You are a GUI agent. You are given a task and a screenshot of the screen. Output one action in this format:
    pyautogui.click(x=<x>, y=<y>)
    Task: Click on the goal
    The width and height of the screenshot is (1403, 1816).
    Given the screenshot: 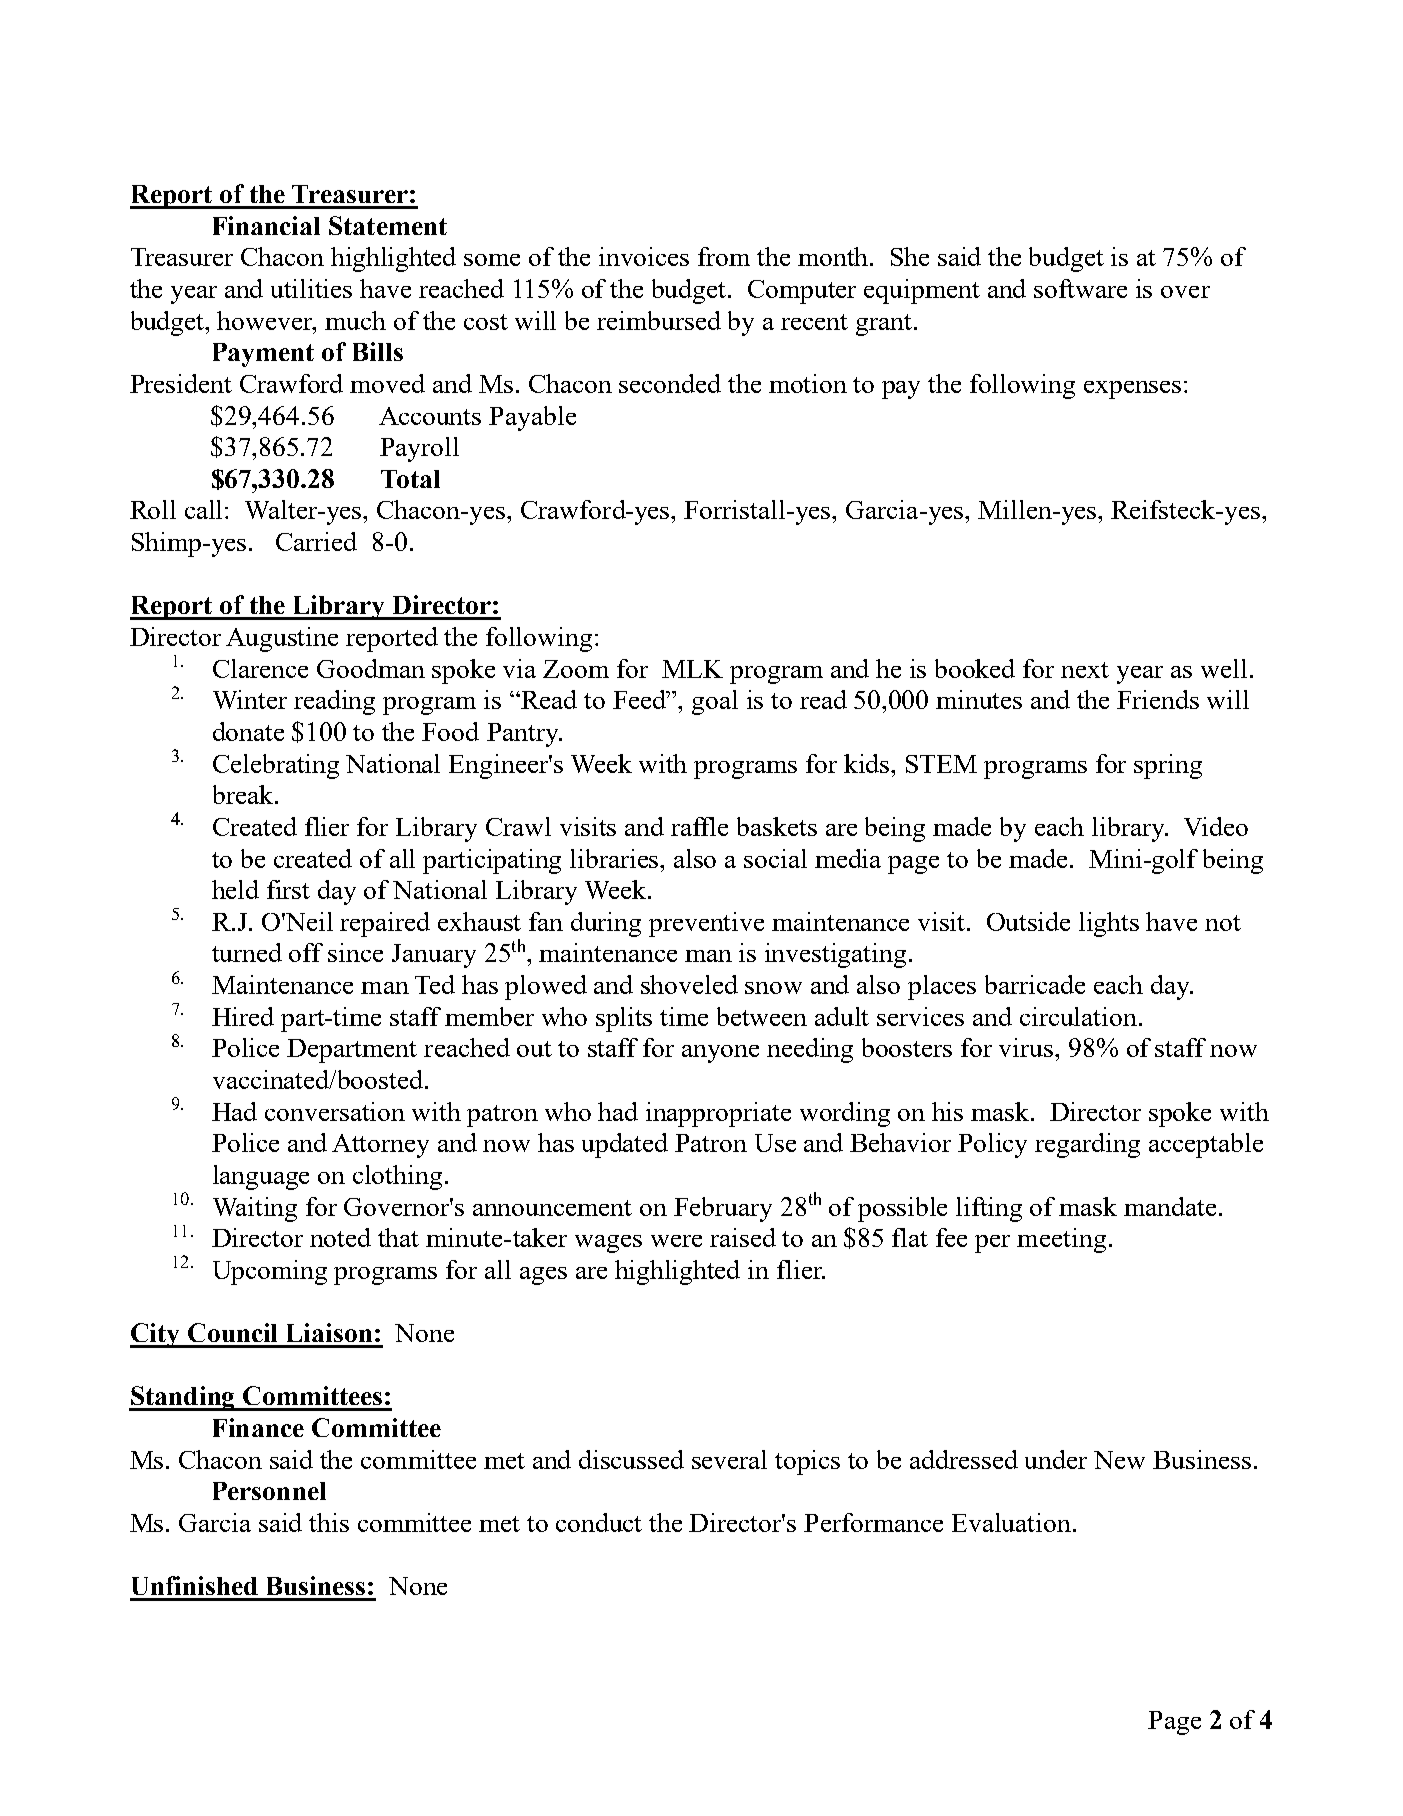 What is the action you would take?
    pyautogui.click(x=715, y=702)
